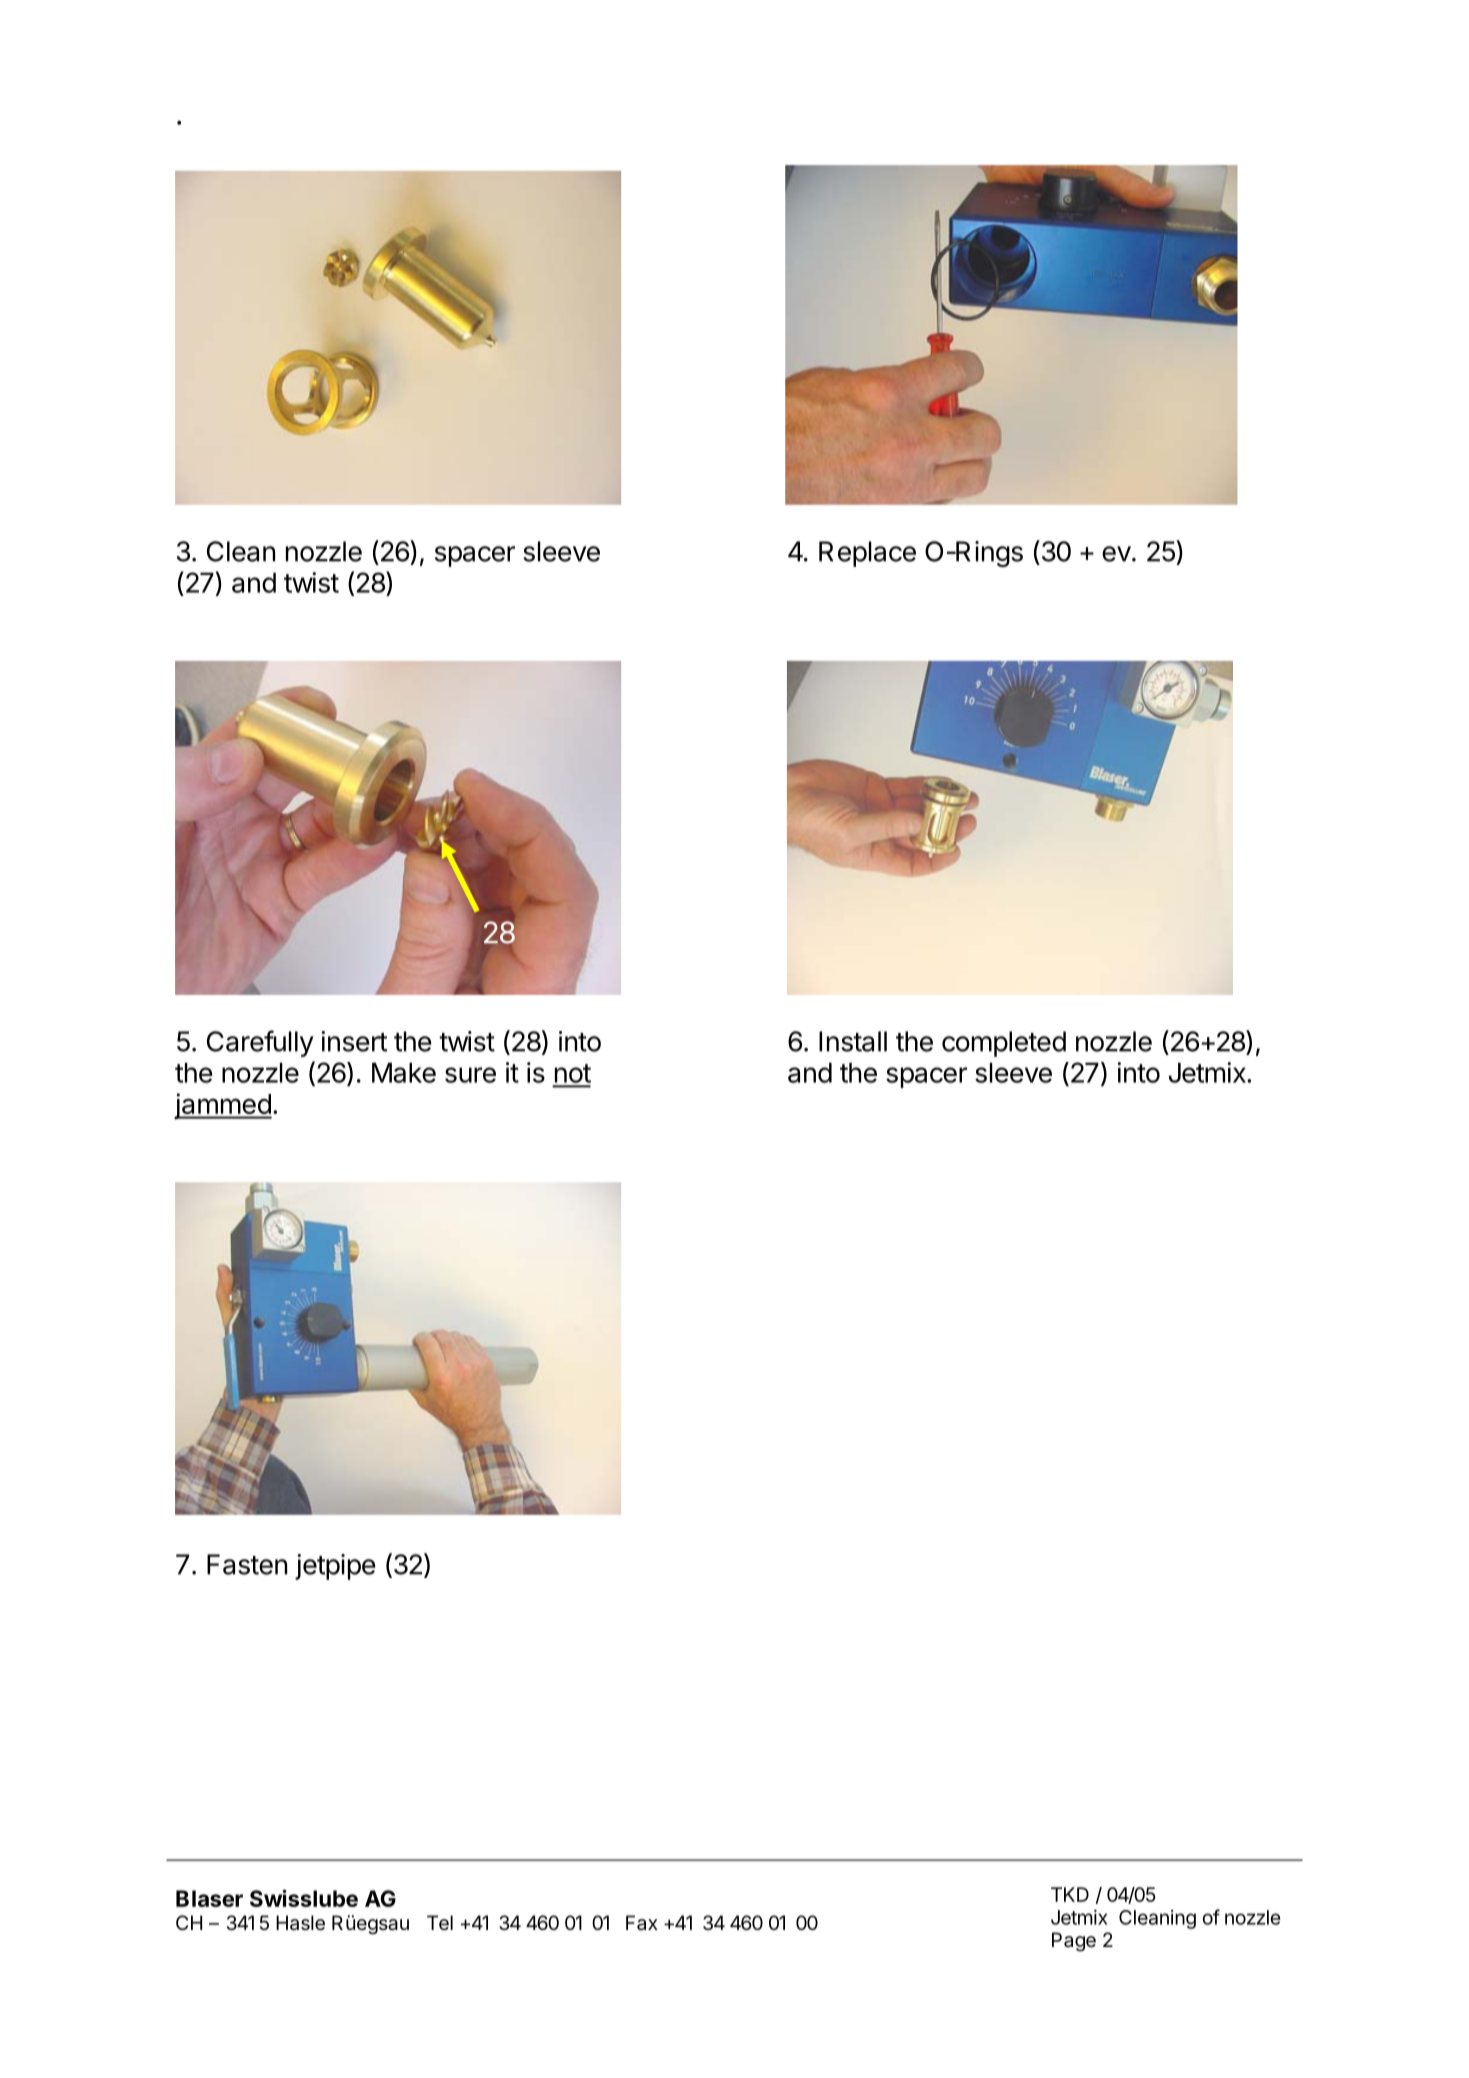 The height and width of the screenshot is (2078, 1469). What do you see at coordinates (470, 1075) in the screenshot?
I see `sure` at bounding box center [470, 1075].
